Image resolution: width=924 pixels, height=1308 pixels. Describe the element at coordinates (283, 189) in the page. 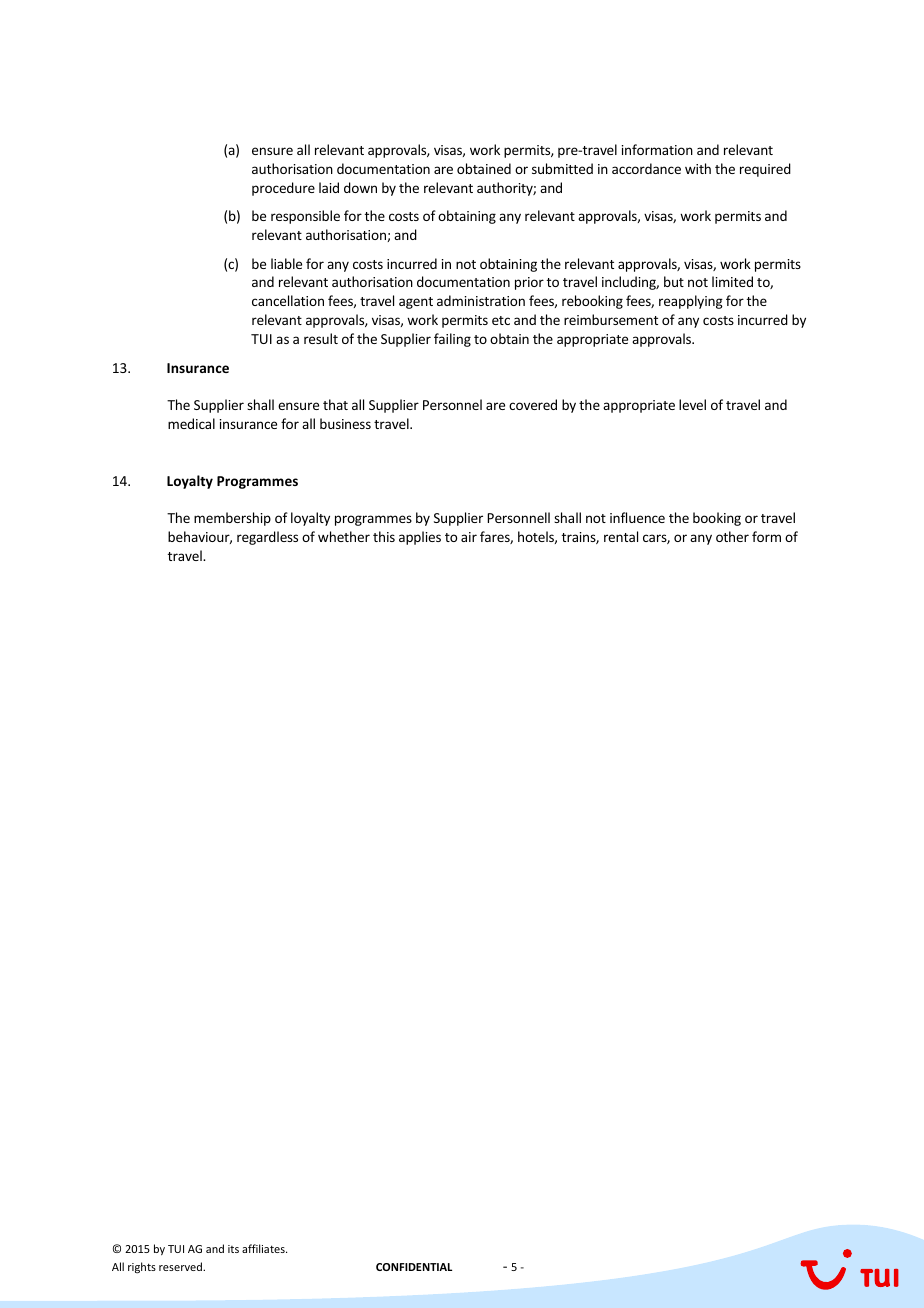

I see `procedure` at that location.
